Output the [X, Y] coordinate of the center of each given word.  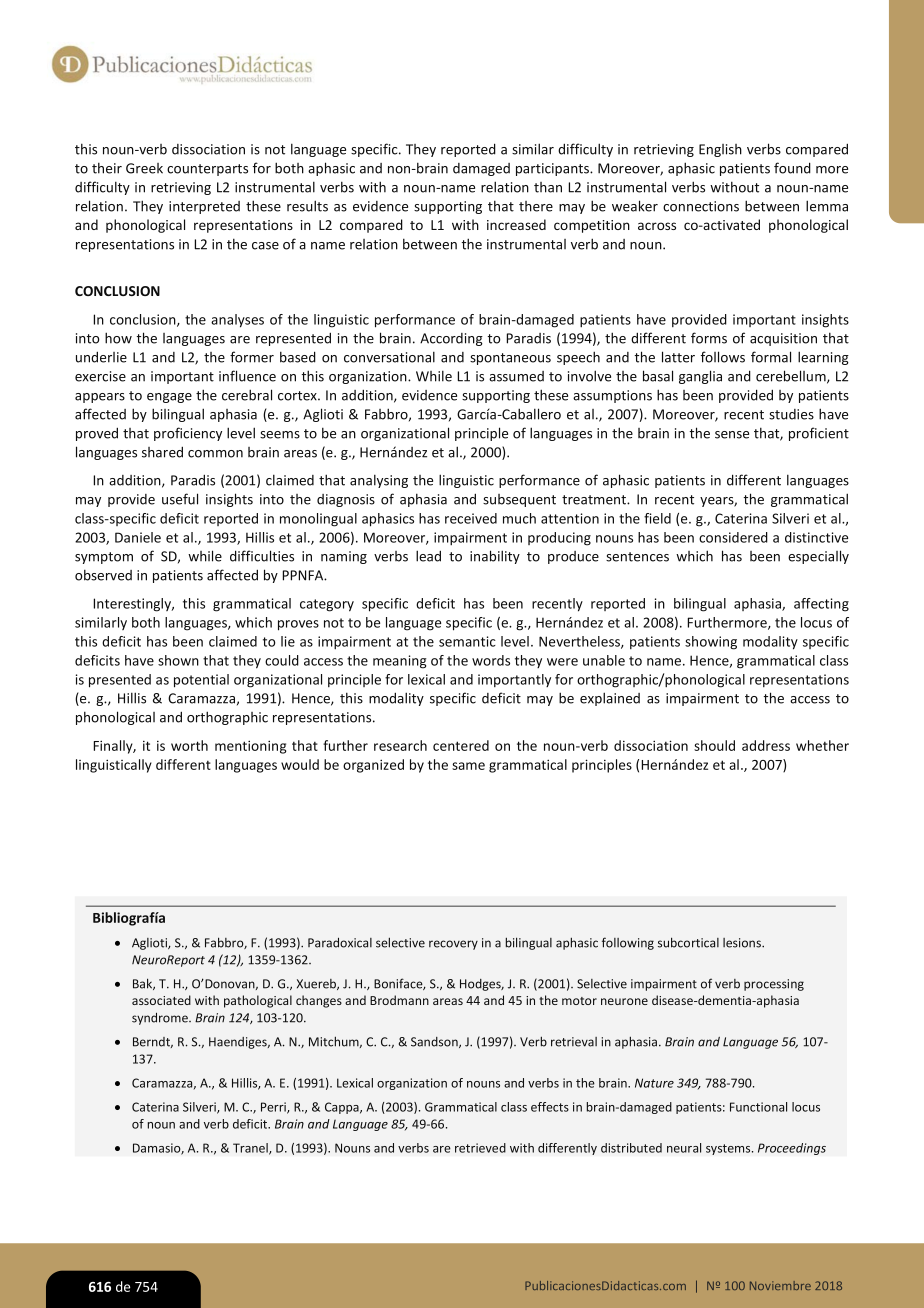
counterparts [207, 170]
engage [169, 398]
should [714, 745]
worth [189, 745]
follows [723, 357]
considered [733, 537]
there [536, 206]
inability [495, 557]
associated [161, 1000]
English [720, 150]
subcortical [688, 942]
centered [461, 745]
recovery [453, 945]
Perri [274, 1108]
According [451, 339]
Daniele [138, 537]
